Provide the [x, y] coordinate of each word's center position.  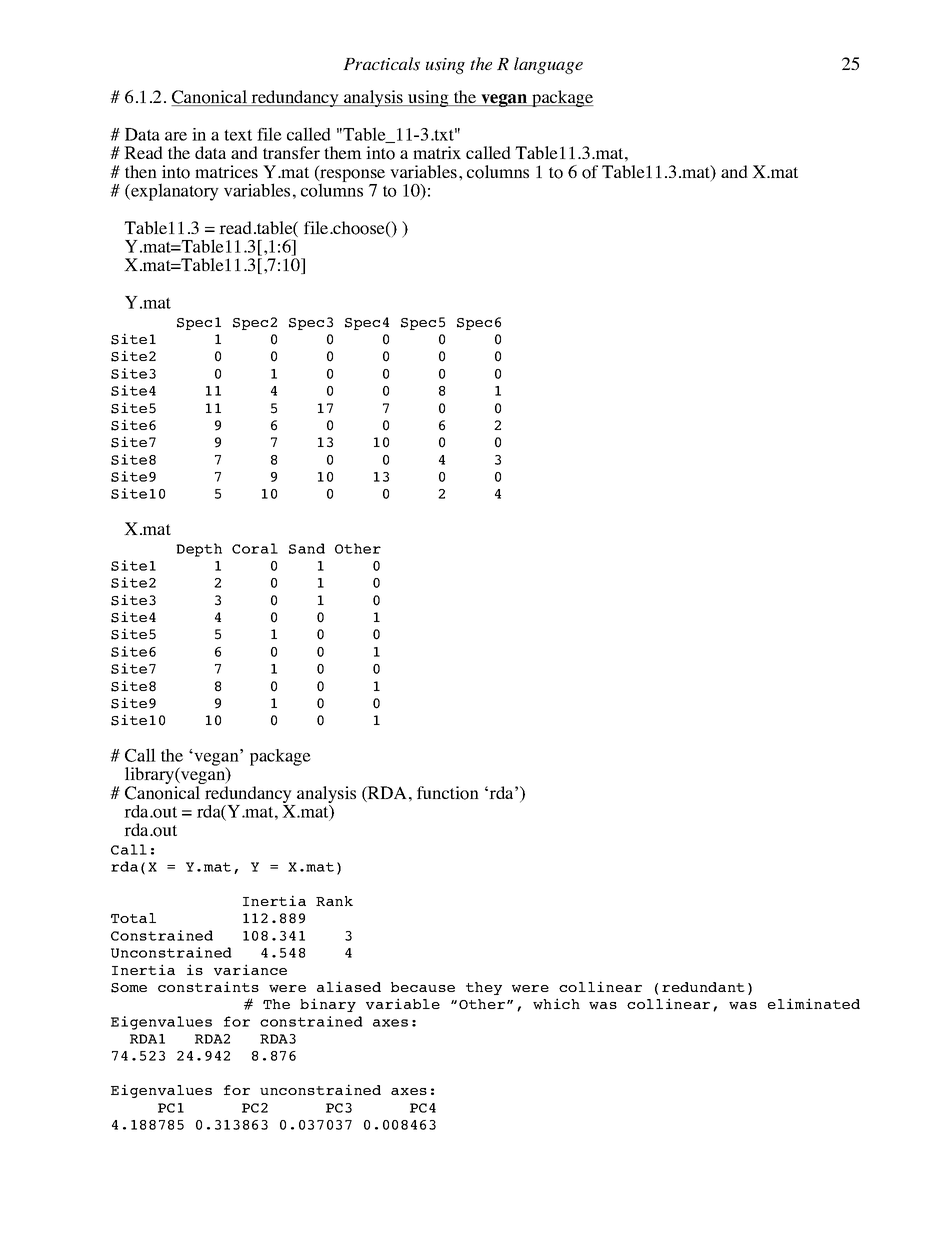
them [343, 152]
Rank [334, 901]
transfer [291, 152]
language [548, 65]
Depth [199, 550]
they [484, 988]
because [423, 987]
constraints [208, 986]
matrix [437, 152]
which [556, 1004]
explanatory [174, 192]
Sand [307, 548]
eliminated [814, 1003]
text [238, 135]
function [448, 793]
